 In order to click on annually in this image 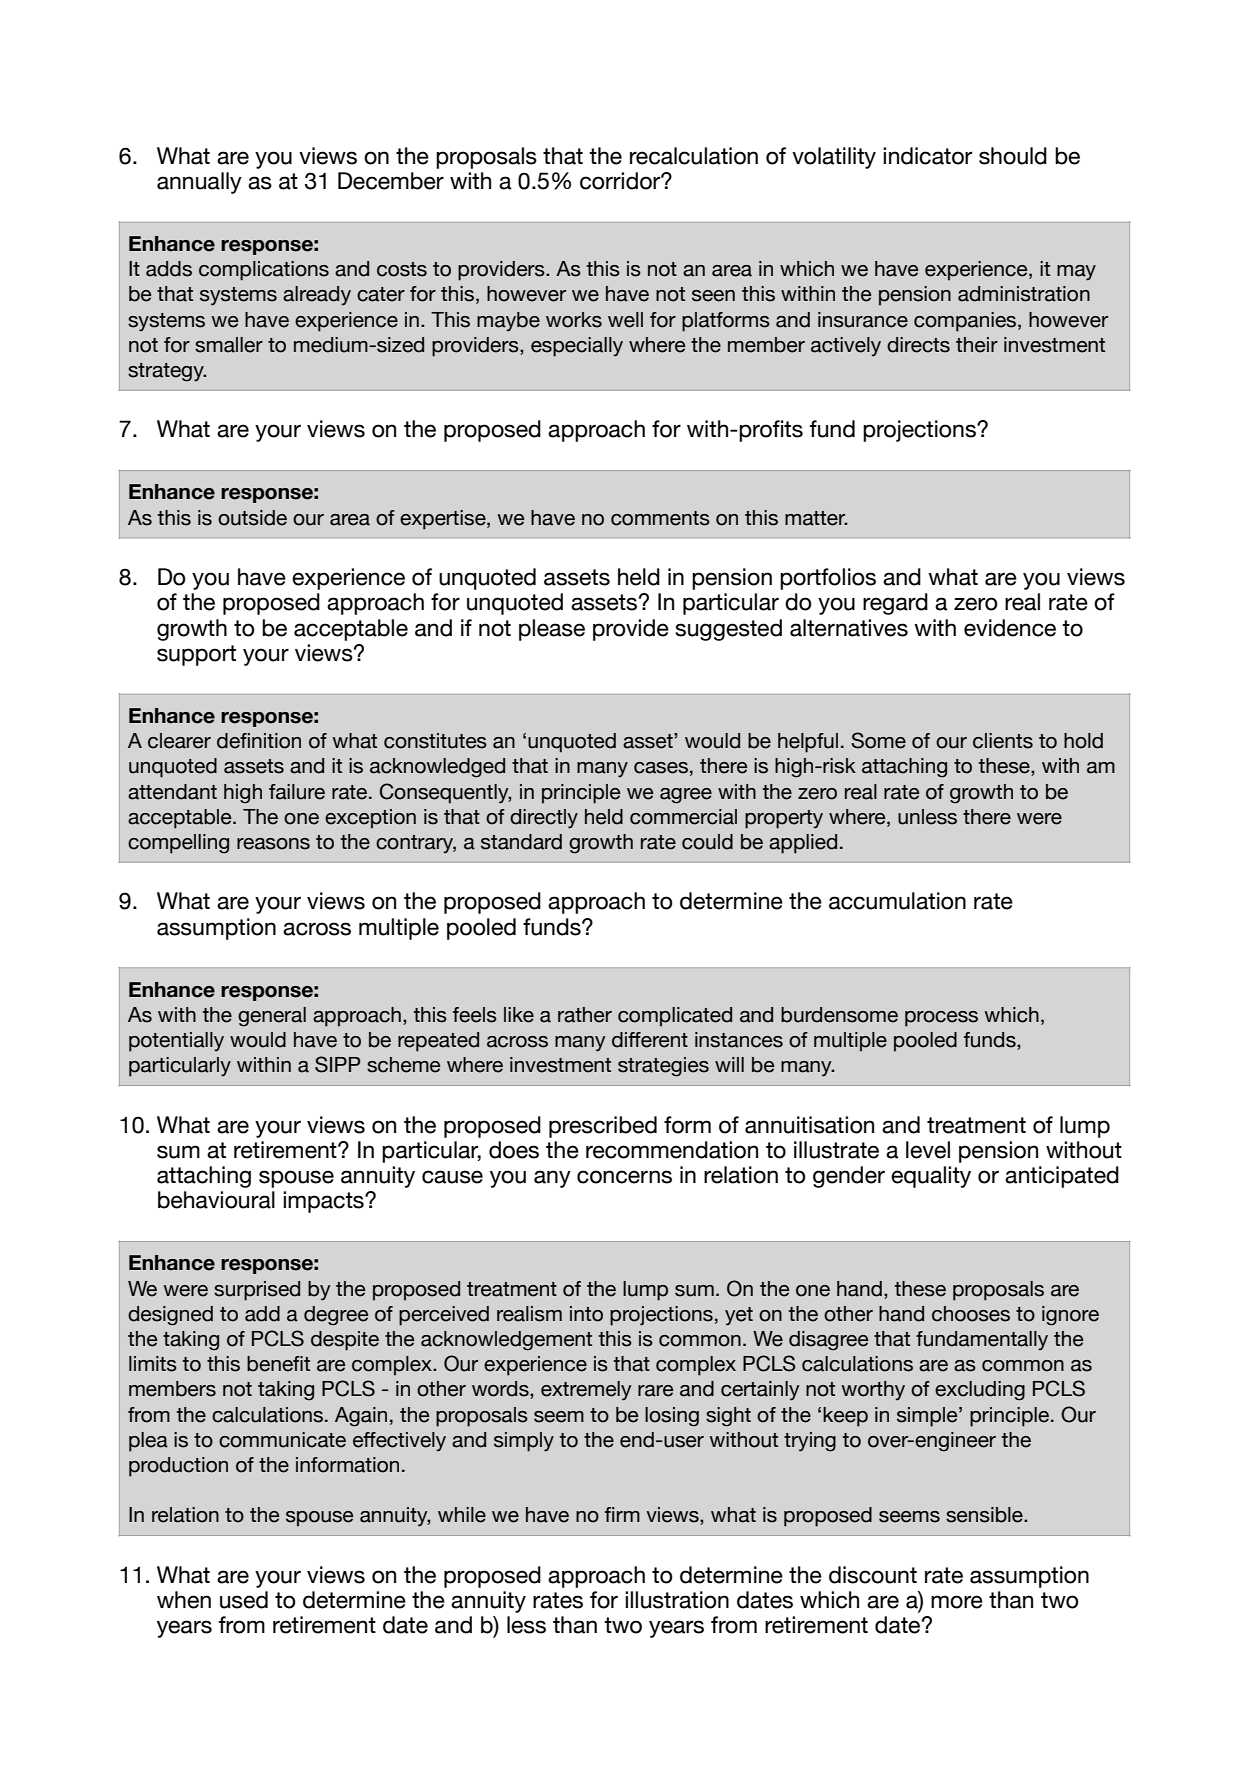, I will do `click(199, 183)`.
